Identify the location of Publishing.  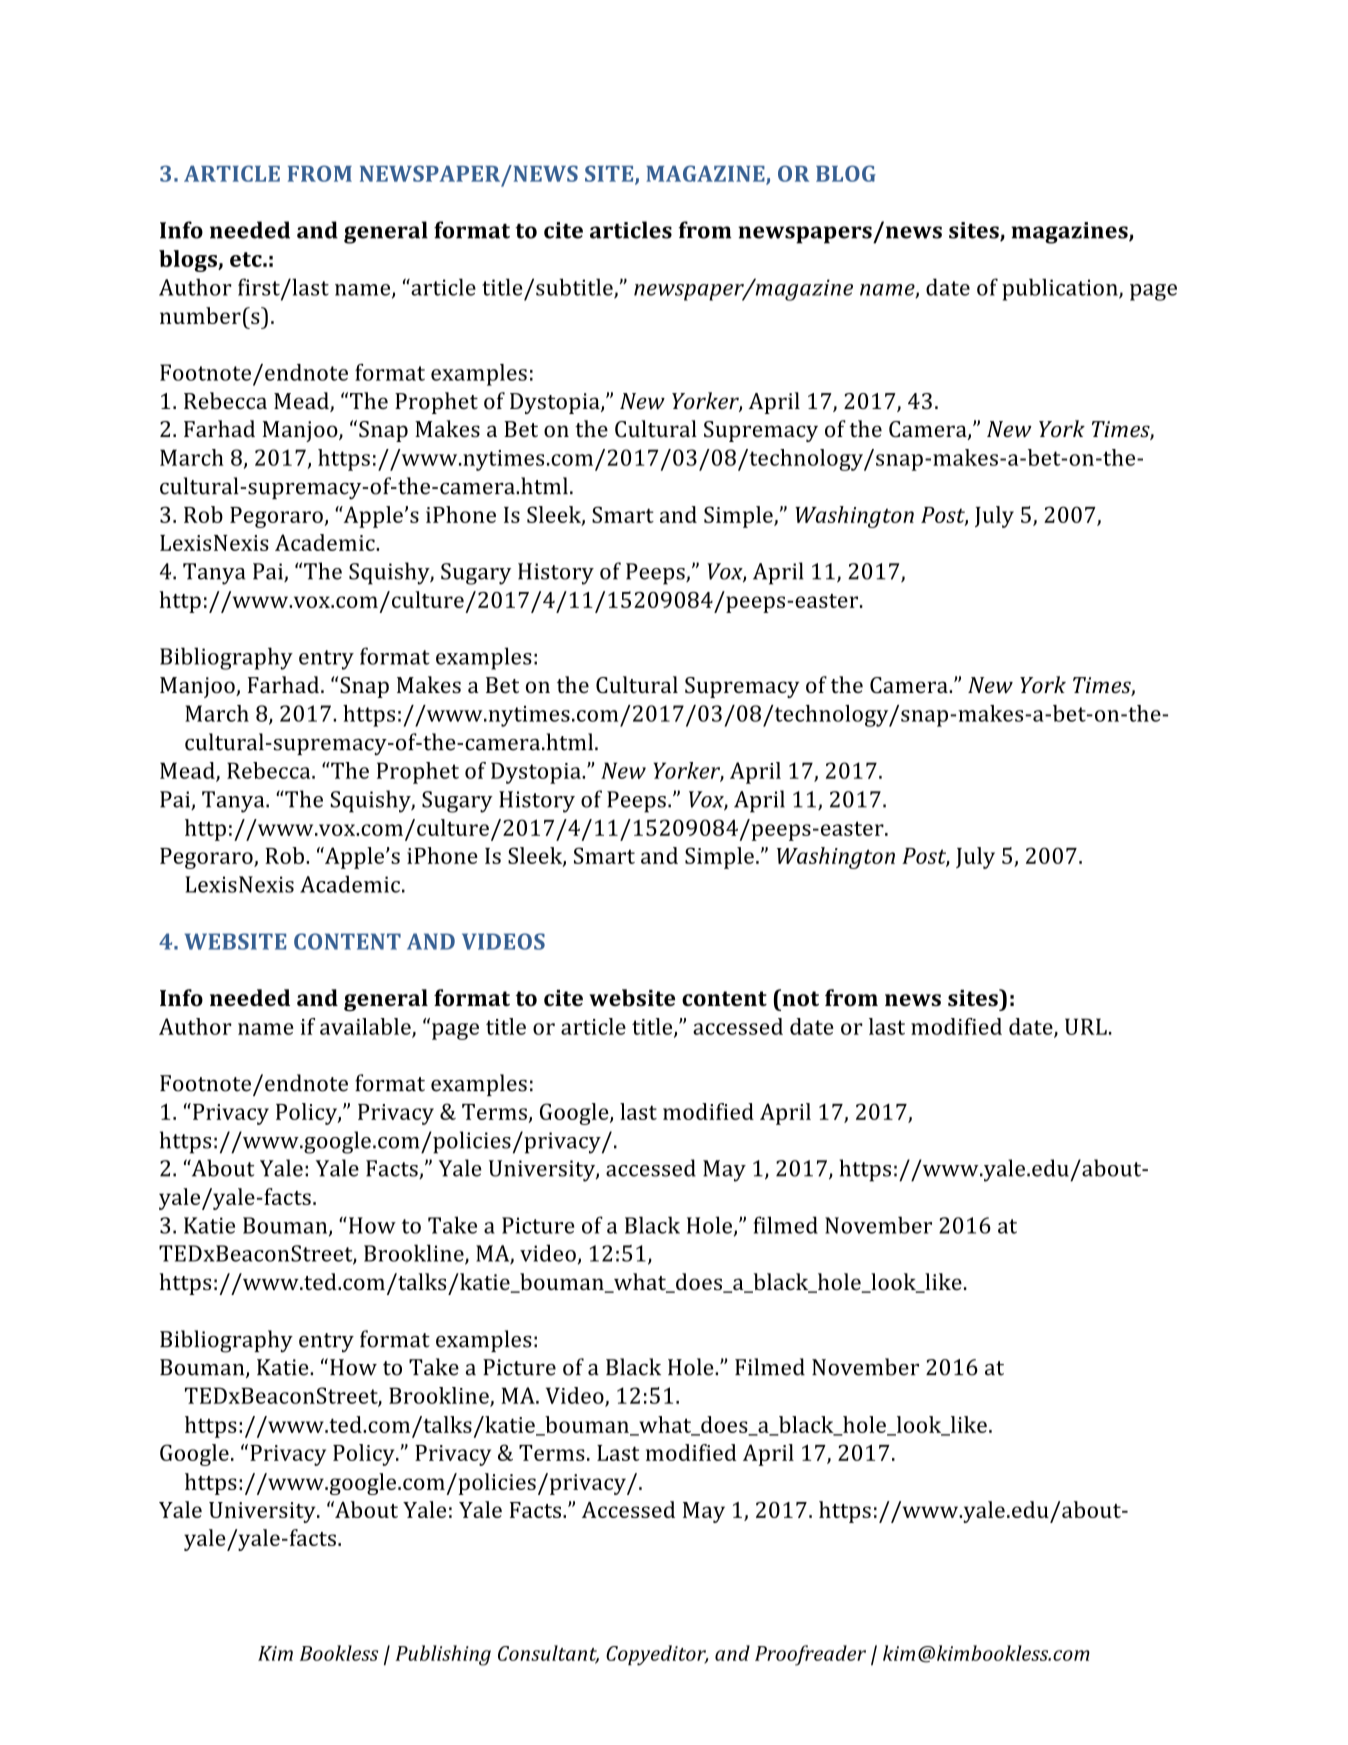
(443, 1655).
